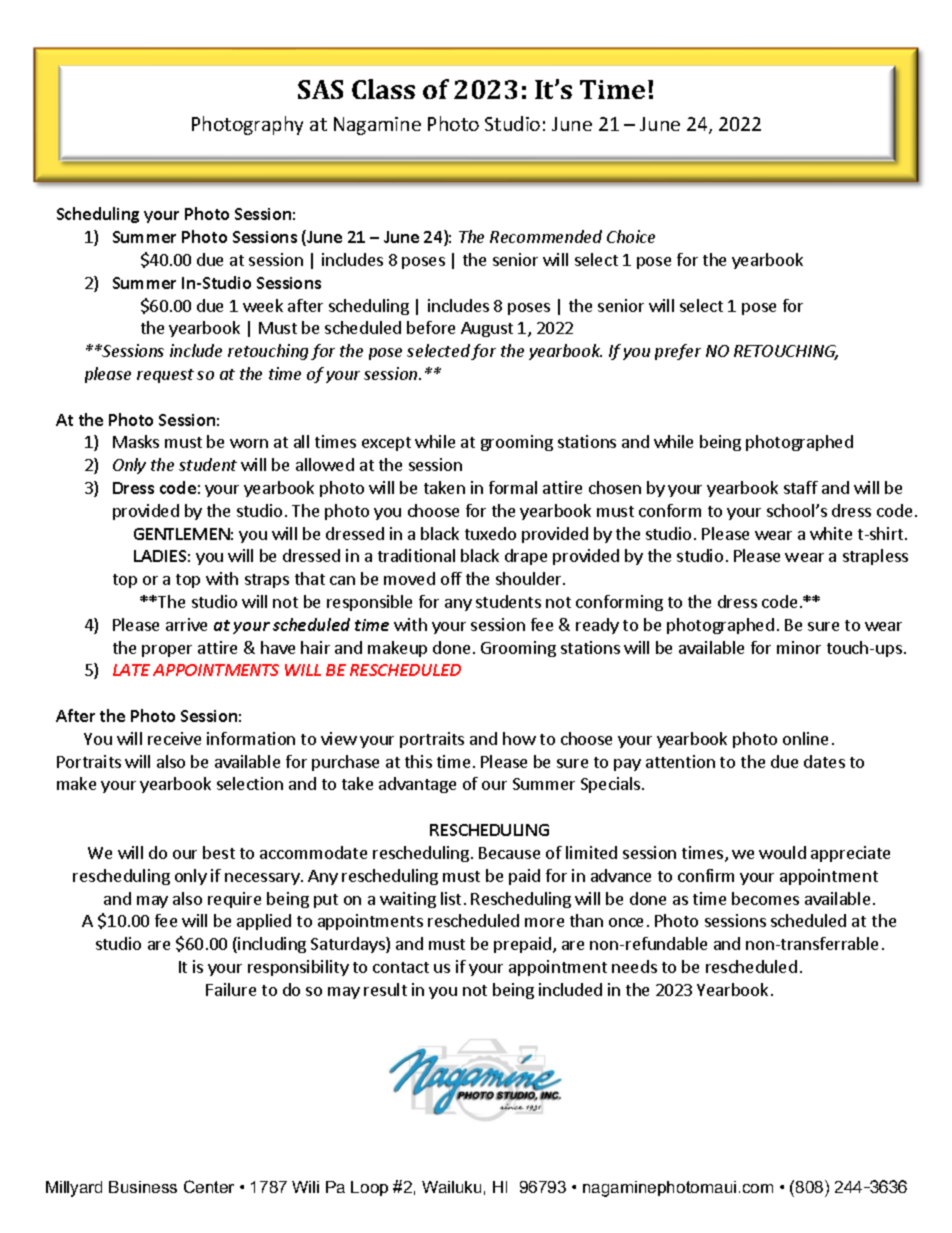 The height and width of the document is (1233, 952). I want to click on prefer, so click(678, 352).
